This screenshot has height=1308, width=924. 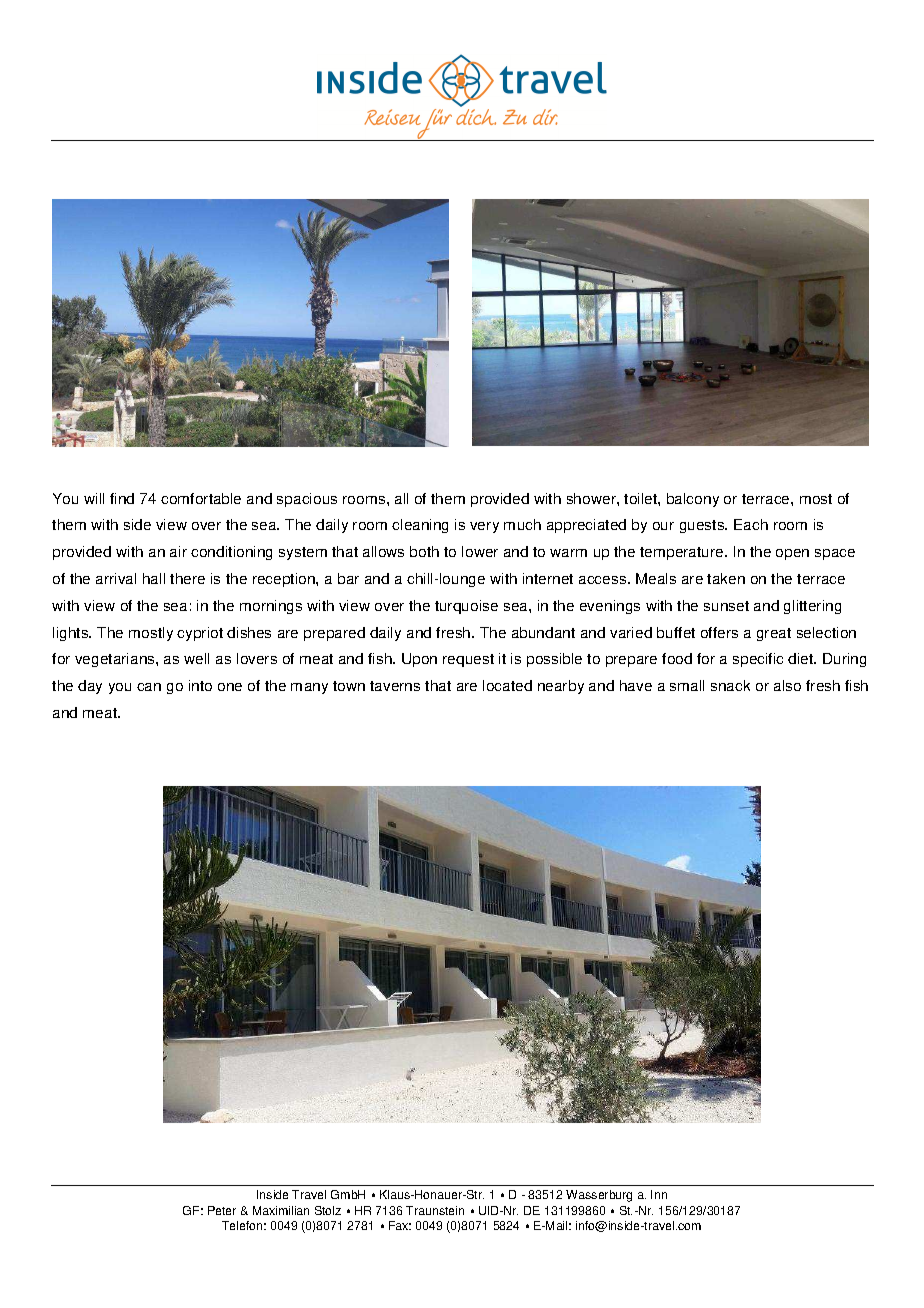 I want to click on Maximilian, so click(x=281, y=1210).
